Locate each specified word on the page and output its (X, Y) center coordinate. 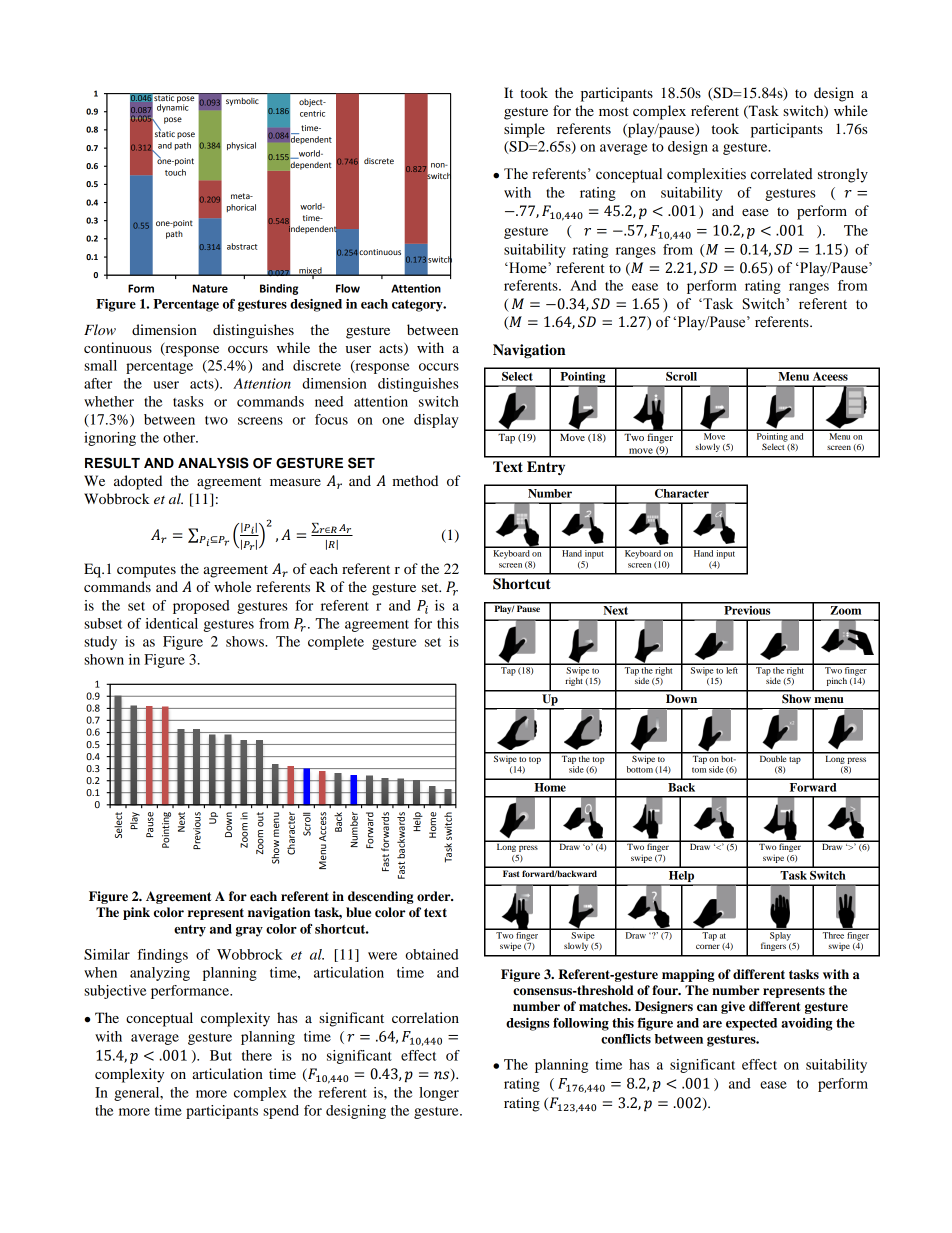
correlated (782, 174)
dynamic (173, 107)
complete (336, 643)
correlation (425, 1017)
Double (772, 757)
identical (171, 623)
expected (751, 1024)
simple (524, 130)
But (221, 1055)
